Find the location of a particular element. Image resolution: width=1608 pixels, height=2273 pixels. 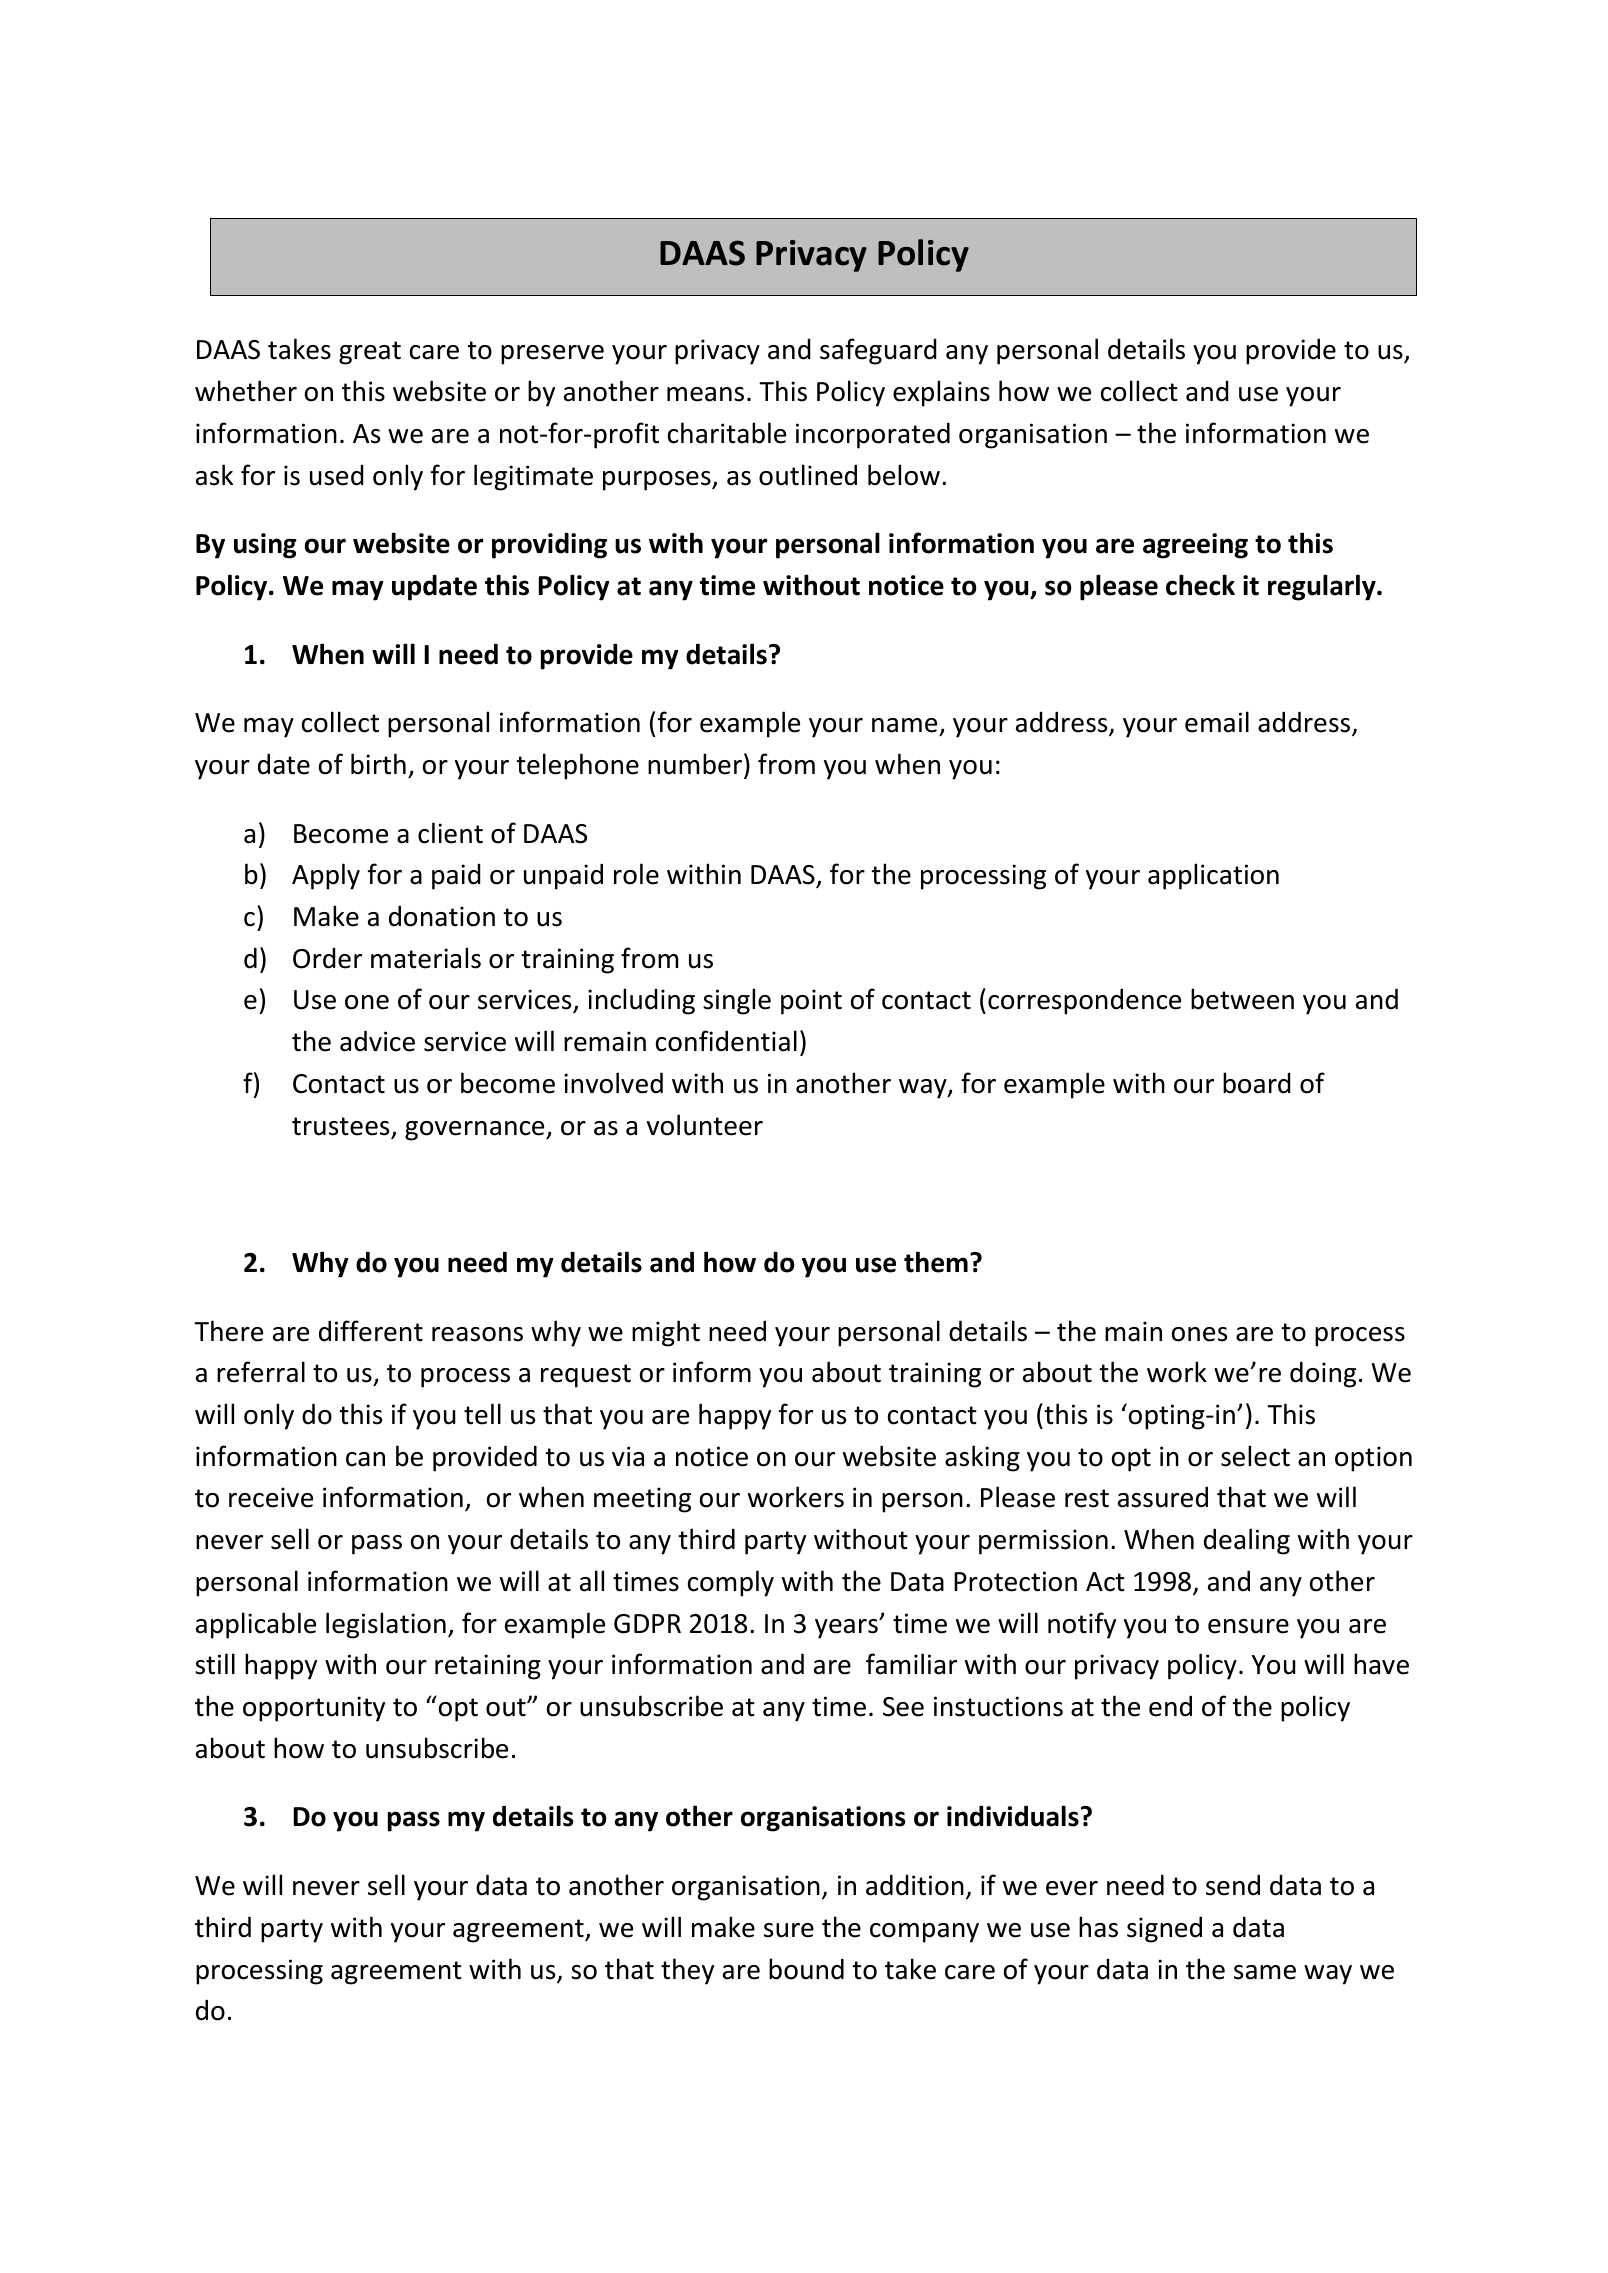

board is located at coordinates (1257, 1083).
